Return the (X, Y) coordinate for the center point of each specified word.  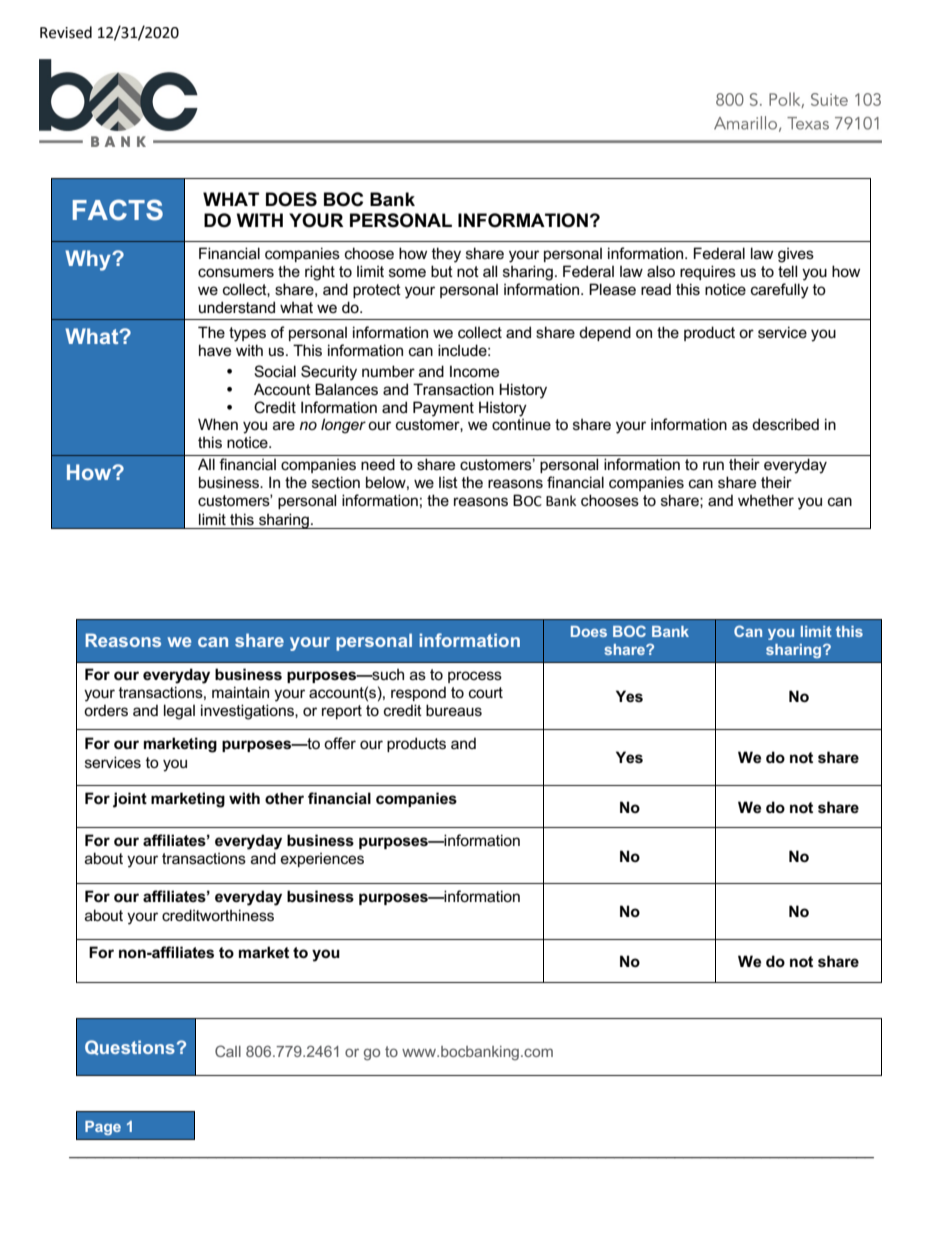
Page (103, 1128)
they (446, 255)
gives (796, 255)
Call (228, 1051)
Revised (66, 32)
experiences (322, 859)
